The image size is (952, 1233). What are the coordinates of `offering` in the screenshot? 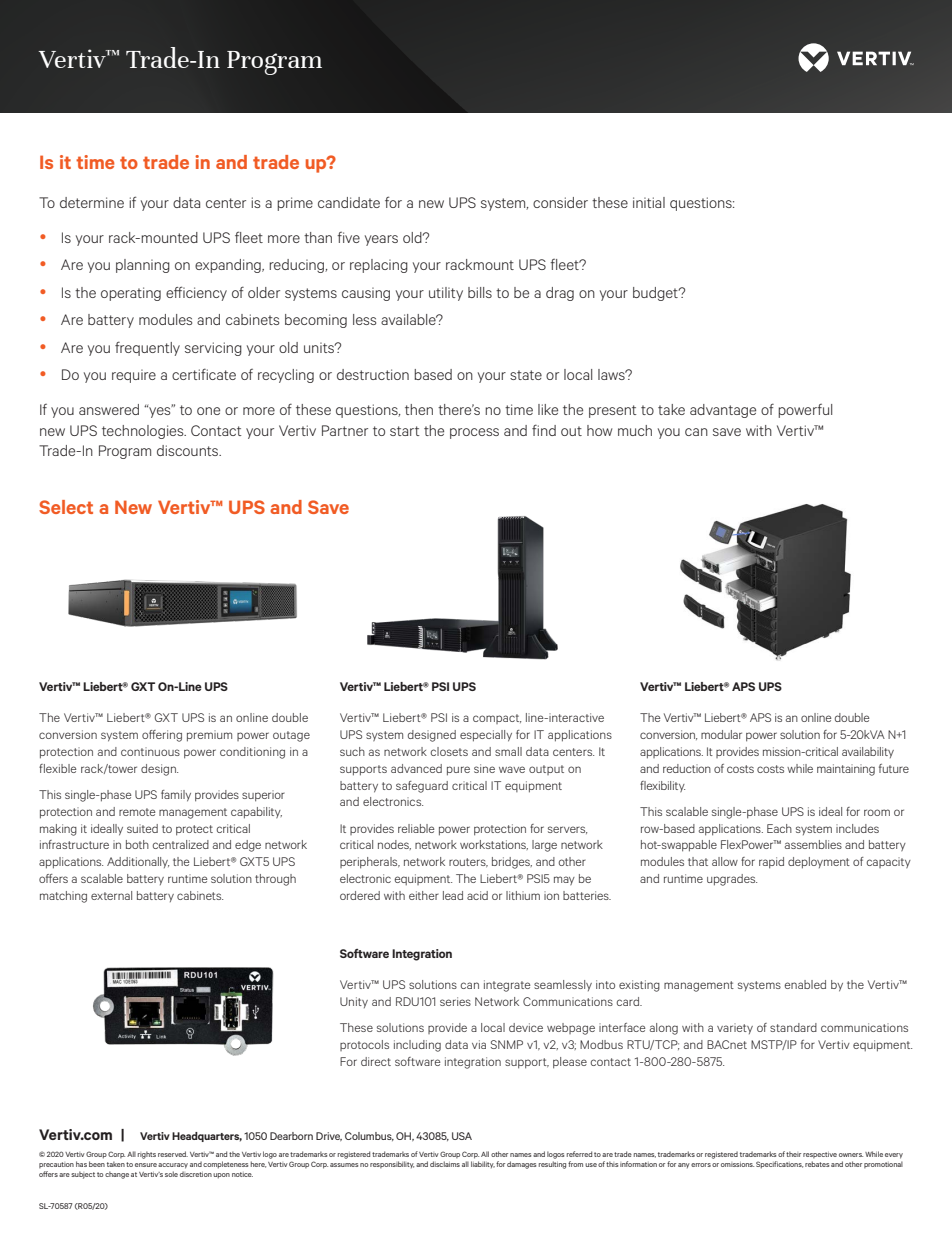 It's located at (162, 736).
